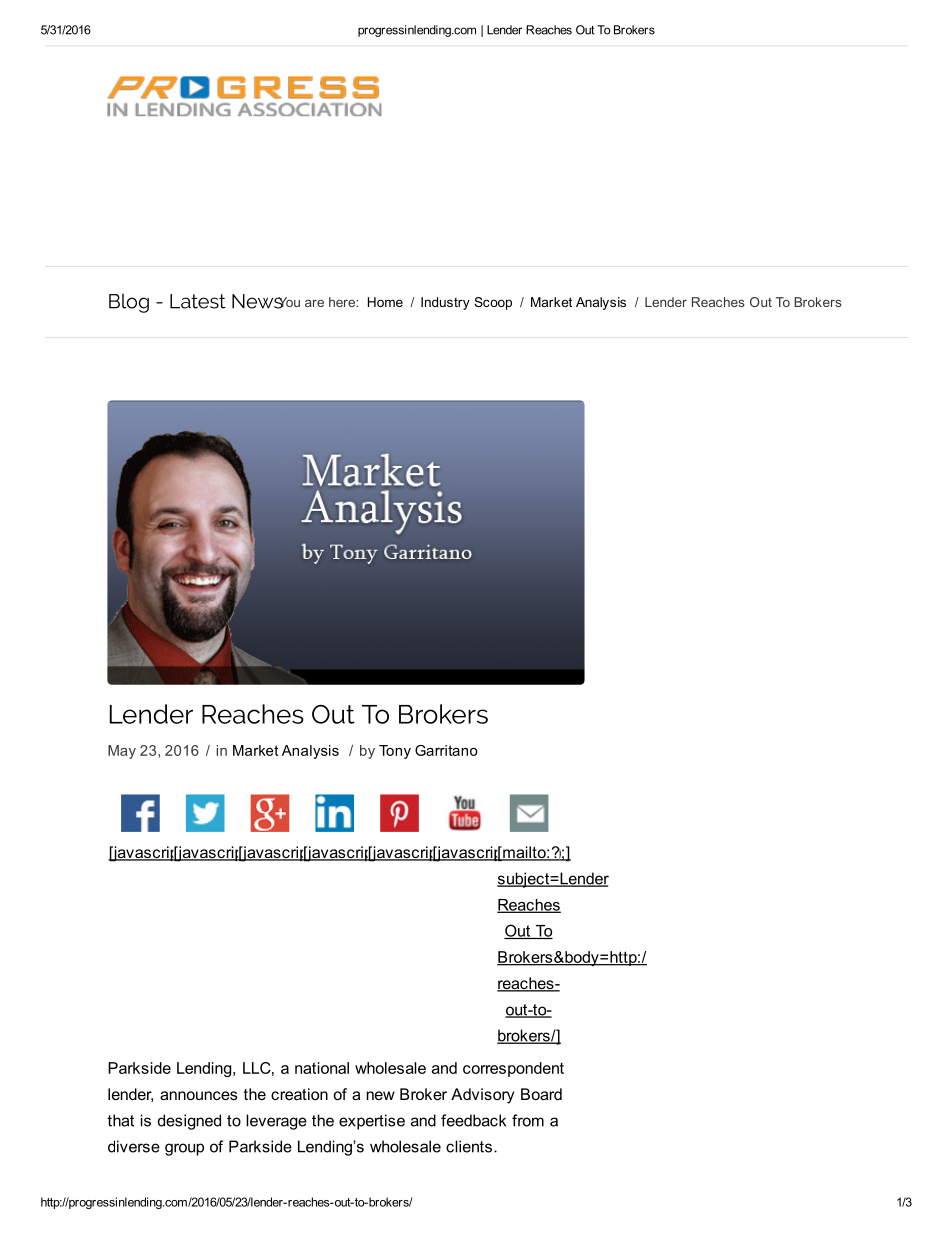 The image size is (952, 1233). Describe the element at coordinates (314, 303) in the screenshot. I see `are` at that location.
